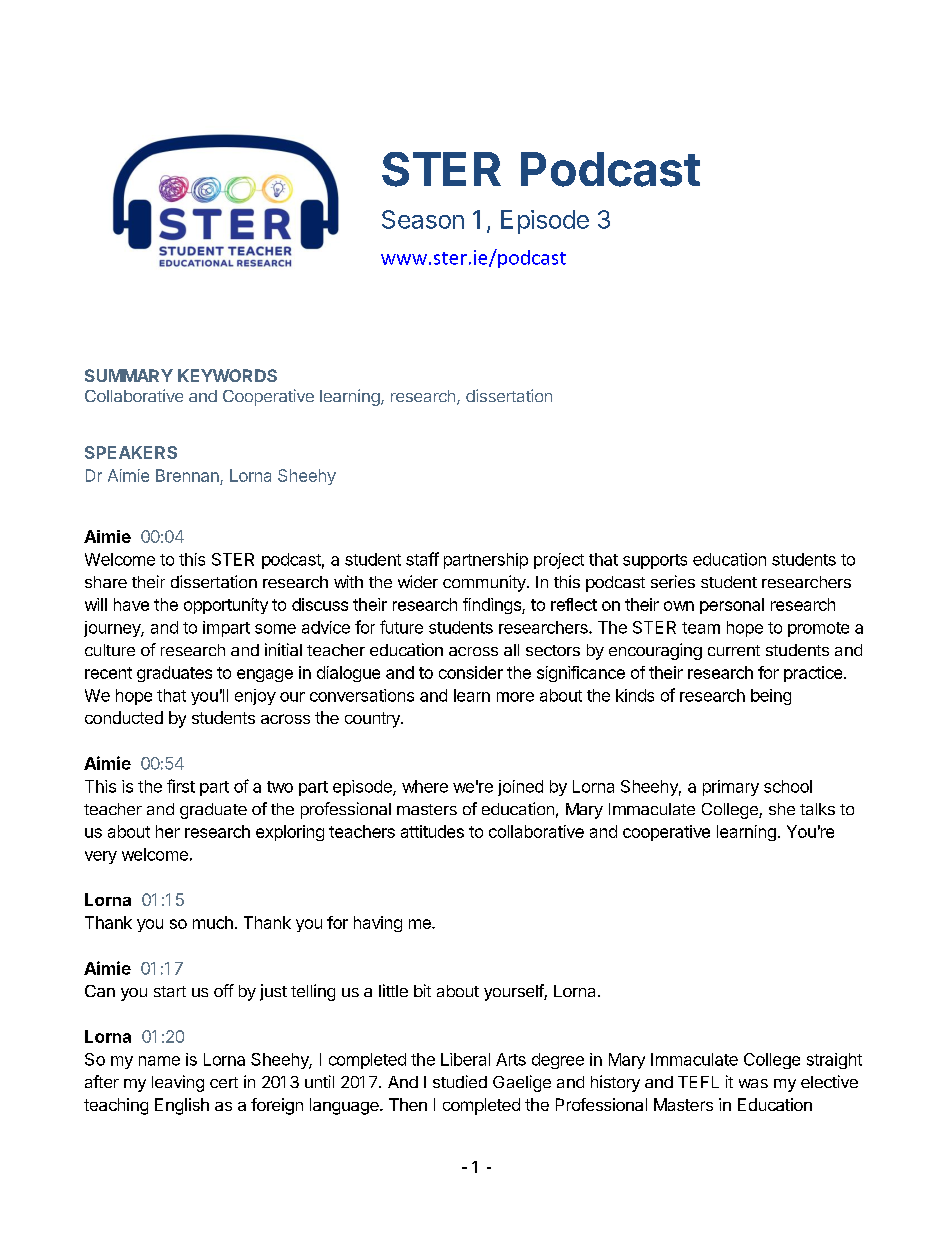  I want to click on talks, so click(817, 809).
